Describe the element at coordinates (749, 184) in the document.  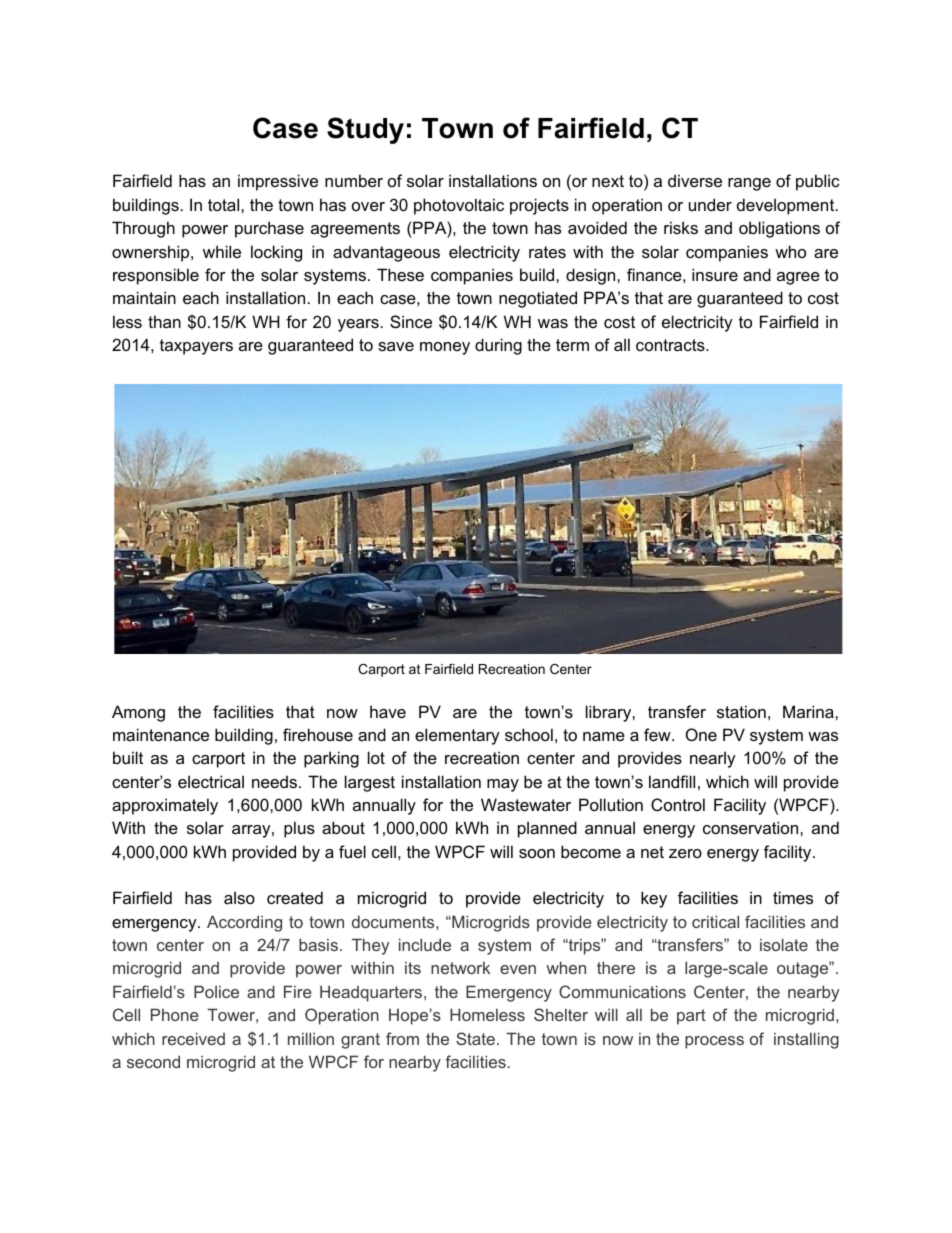
I see `range` at that location.
